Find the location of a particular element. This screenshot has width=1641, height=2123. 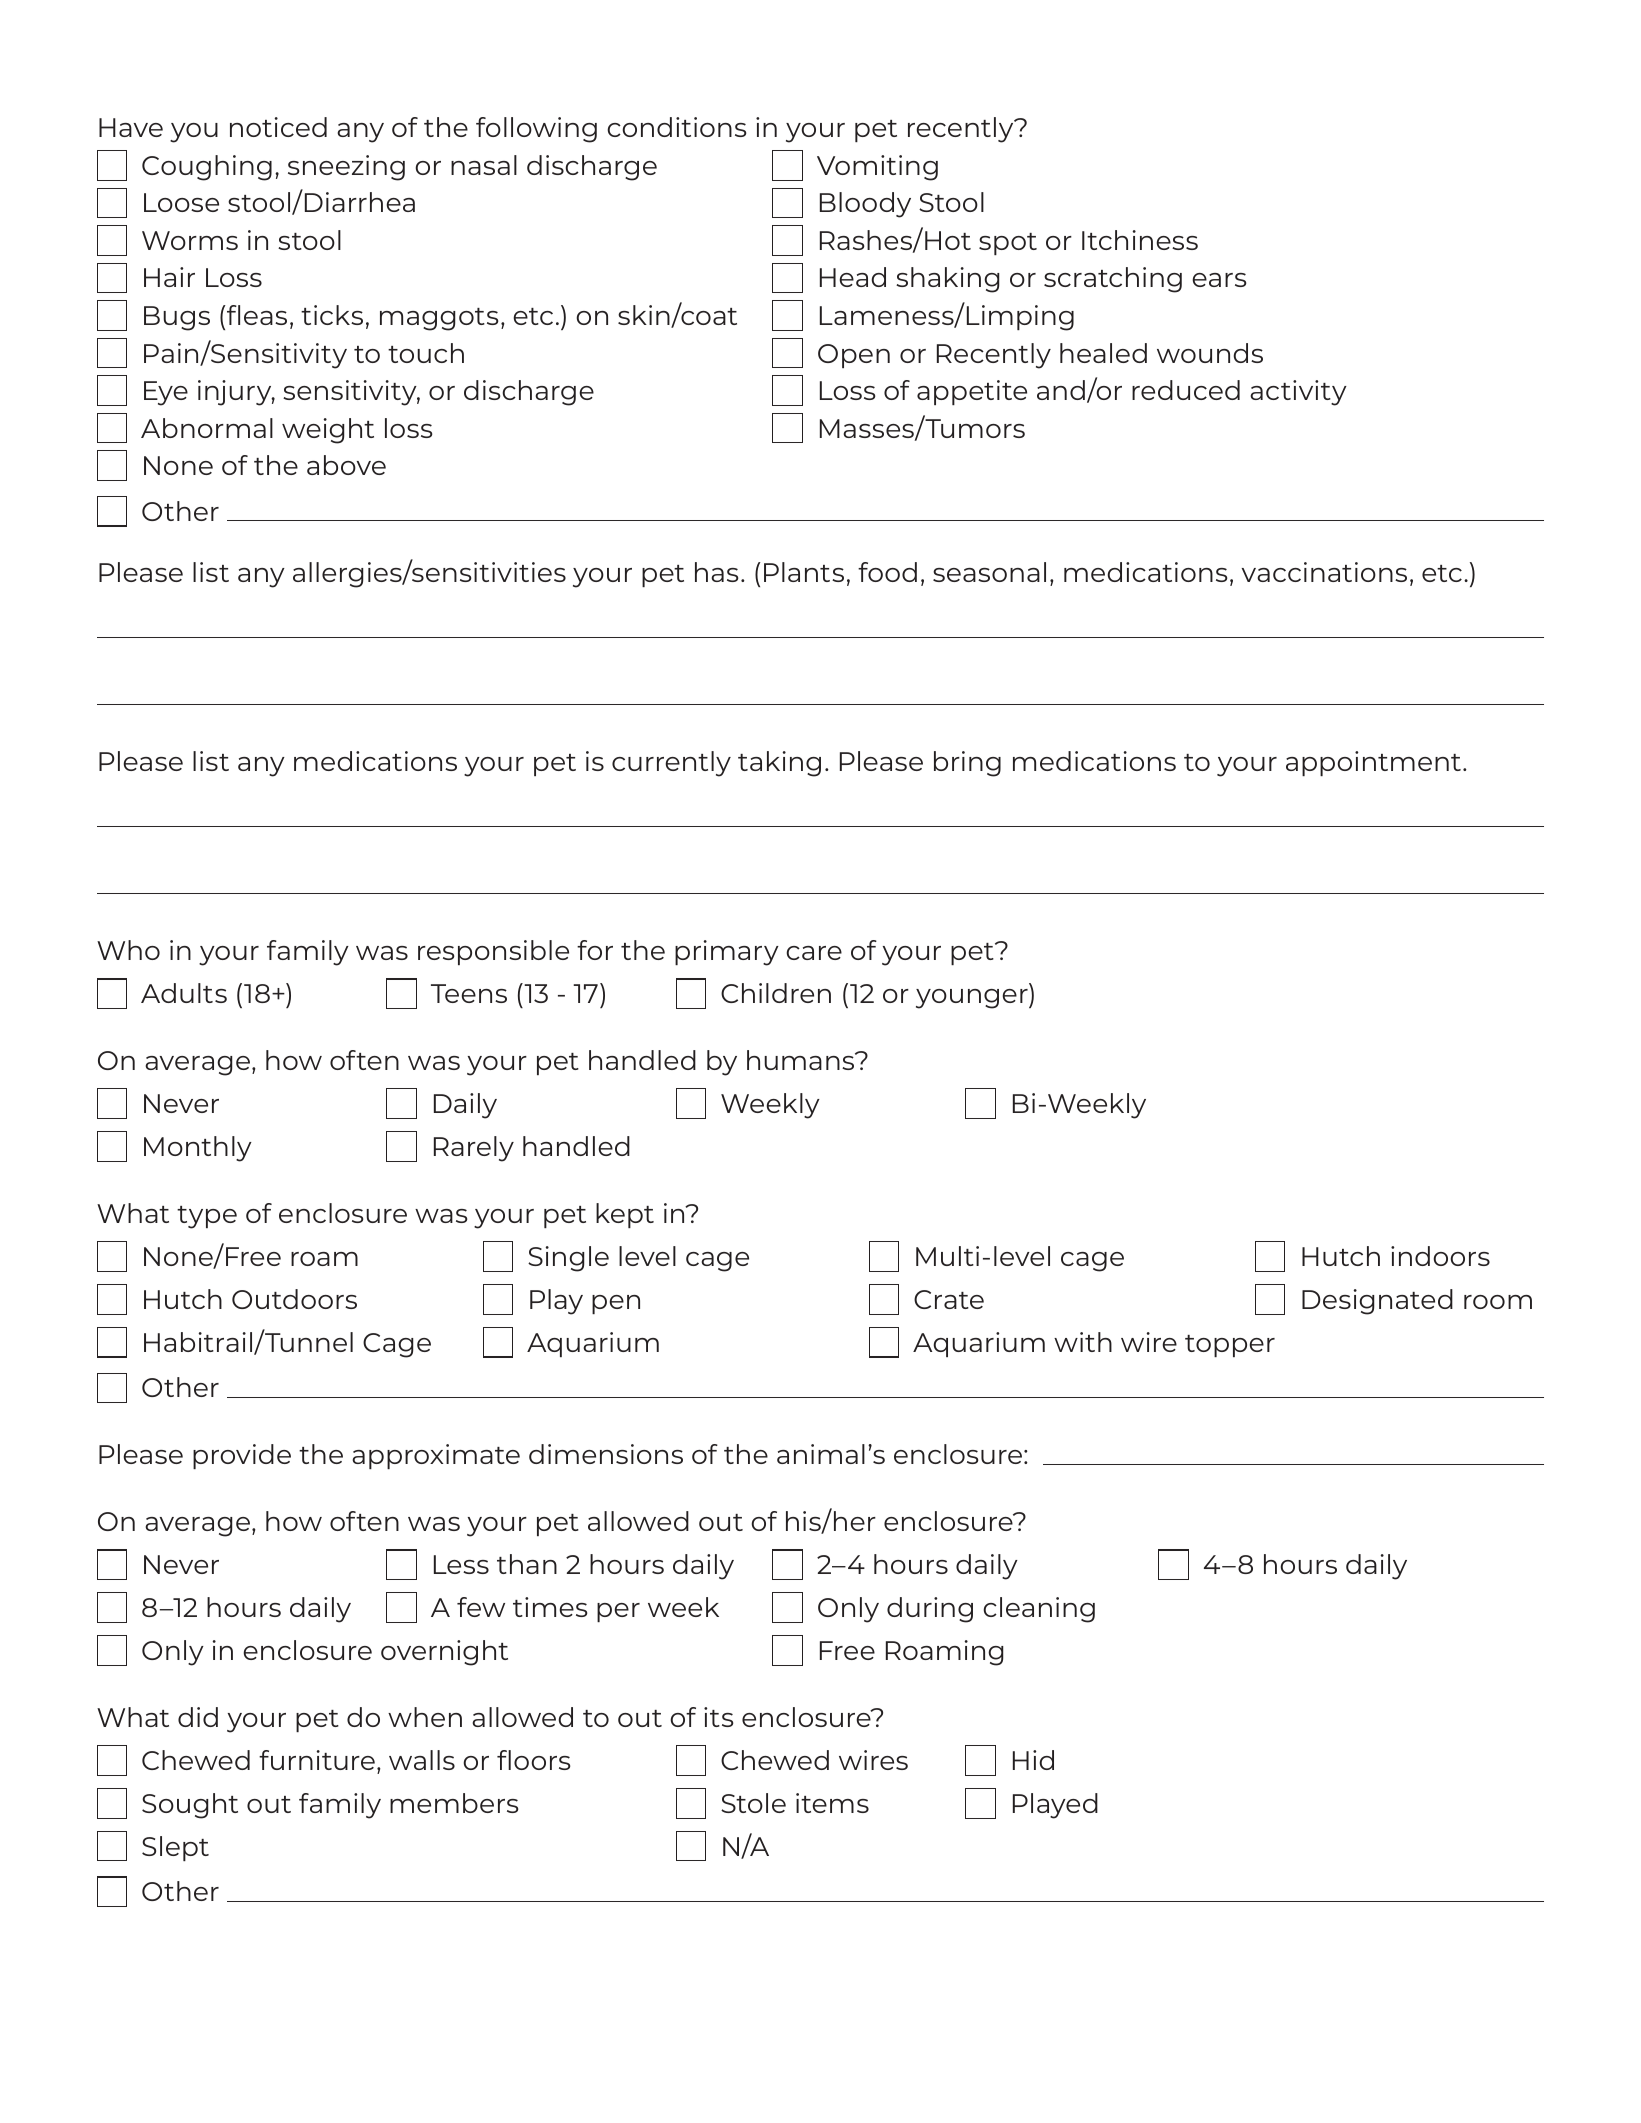

appointment is located at coordinates (1373, 763).
